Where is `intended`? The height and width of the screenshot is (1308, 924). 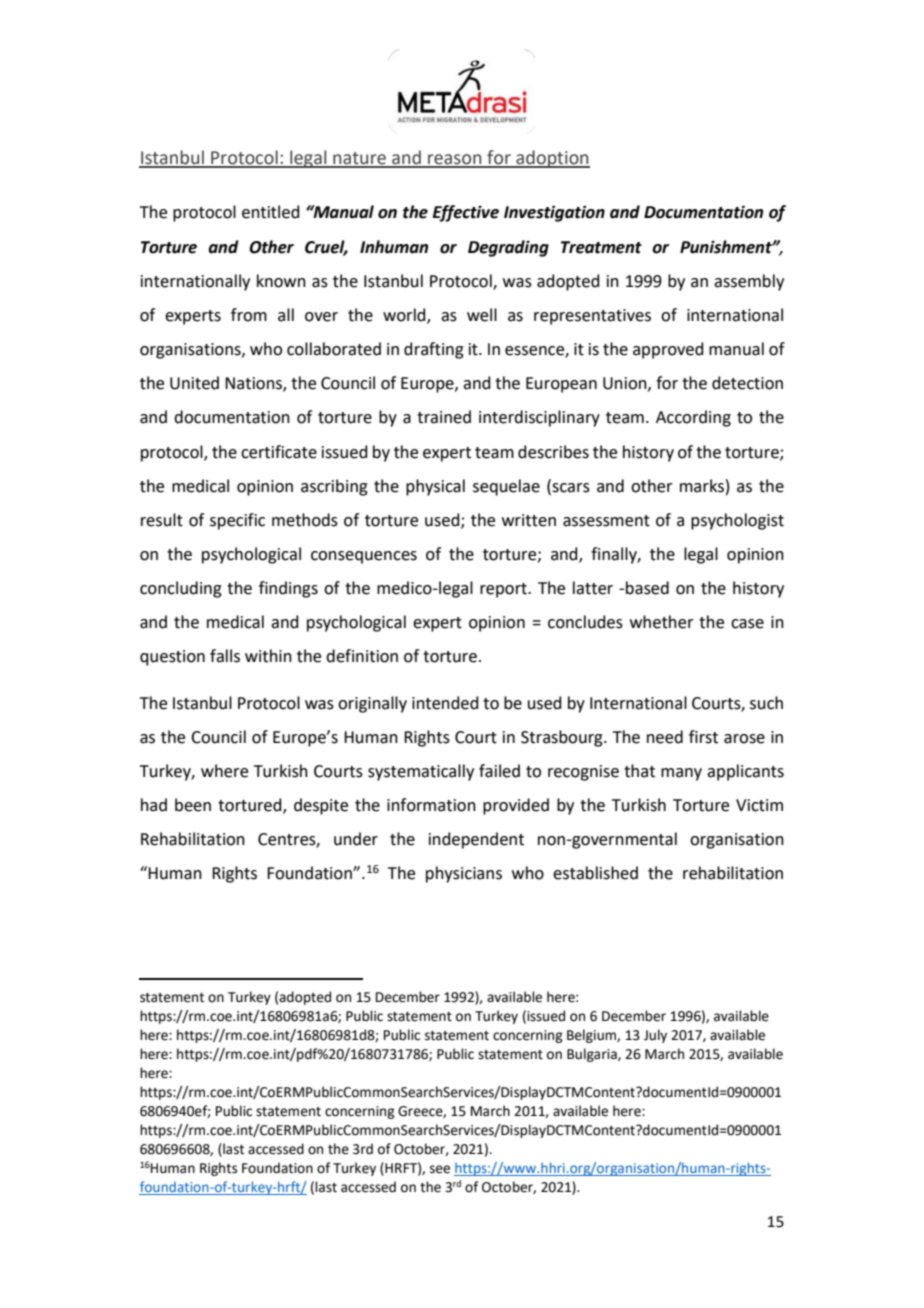
intended is located at coordinates (445, 703).
